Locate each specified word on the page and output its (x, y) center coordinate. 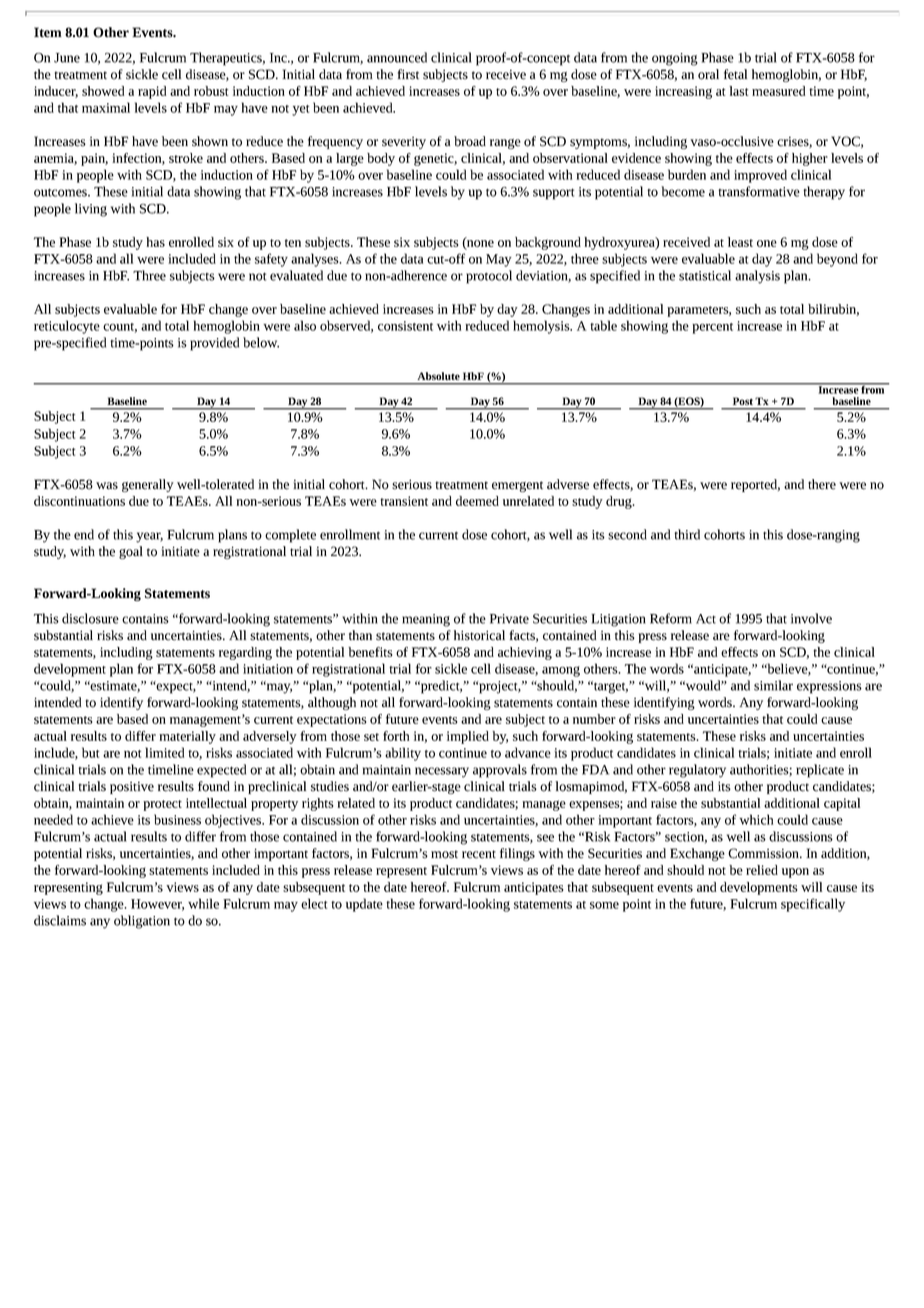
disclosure (90, 618)
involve (811, 618)
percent (712, 328)
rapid (152, 92)
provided (214, 344)
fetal (735, 74)
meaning (426, 620)
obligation (142, 922)
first (408, 74)
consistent (405, 326)
